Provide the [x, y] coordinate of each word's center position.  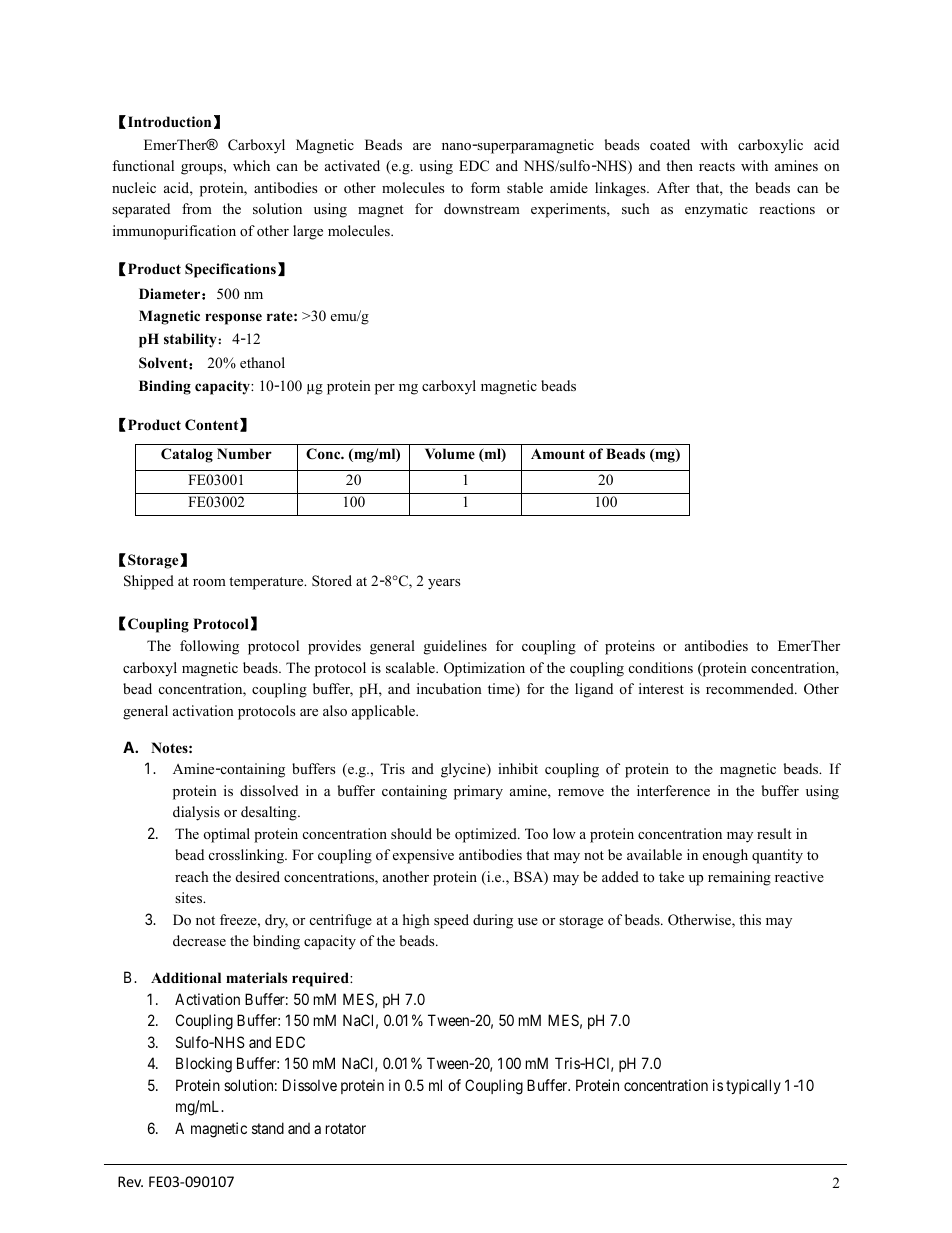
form [485, 187]
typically [753, 1086]
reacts [717, 166]
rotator [346, 1128]
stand [268, 1128]
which [251, 165]
